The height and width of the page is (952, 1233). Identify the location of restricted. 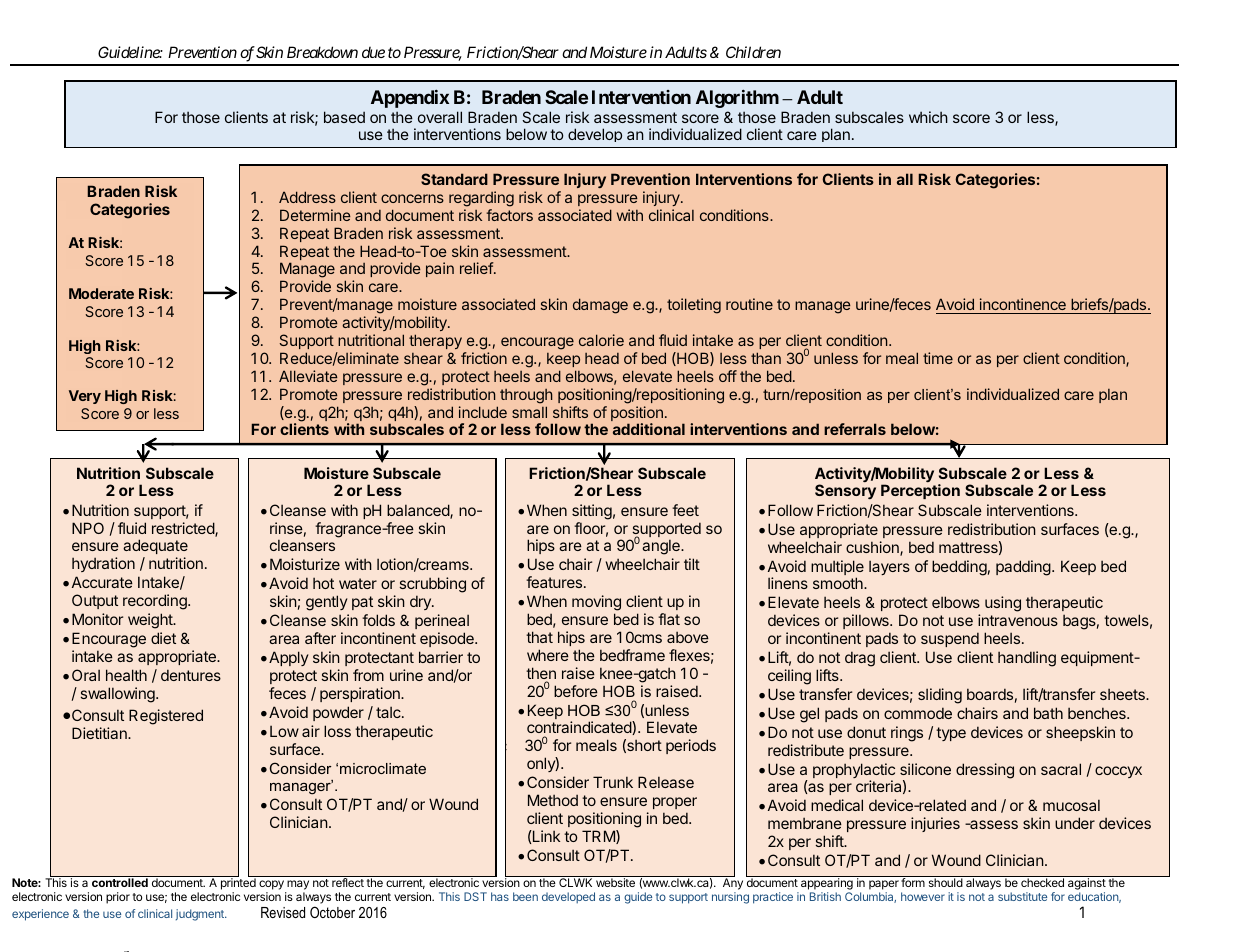
(184, 529).
